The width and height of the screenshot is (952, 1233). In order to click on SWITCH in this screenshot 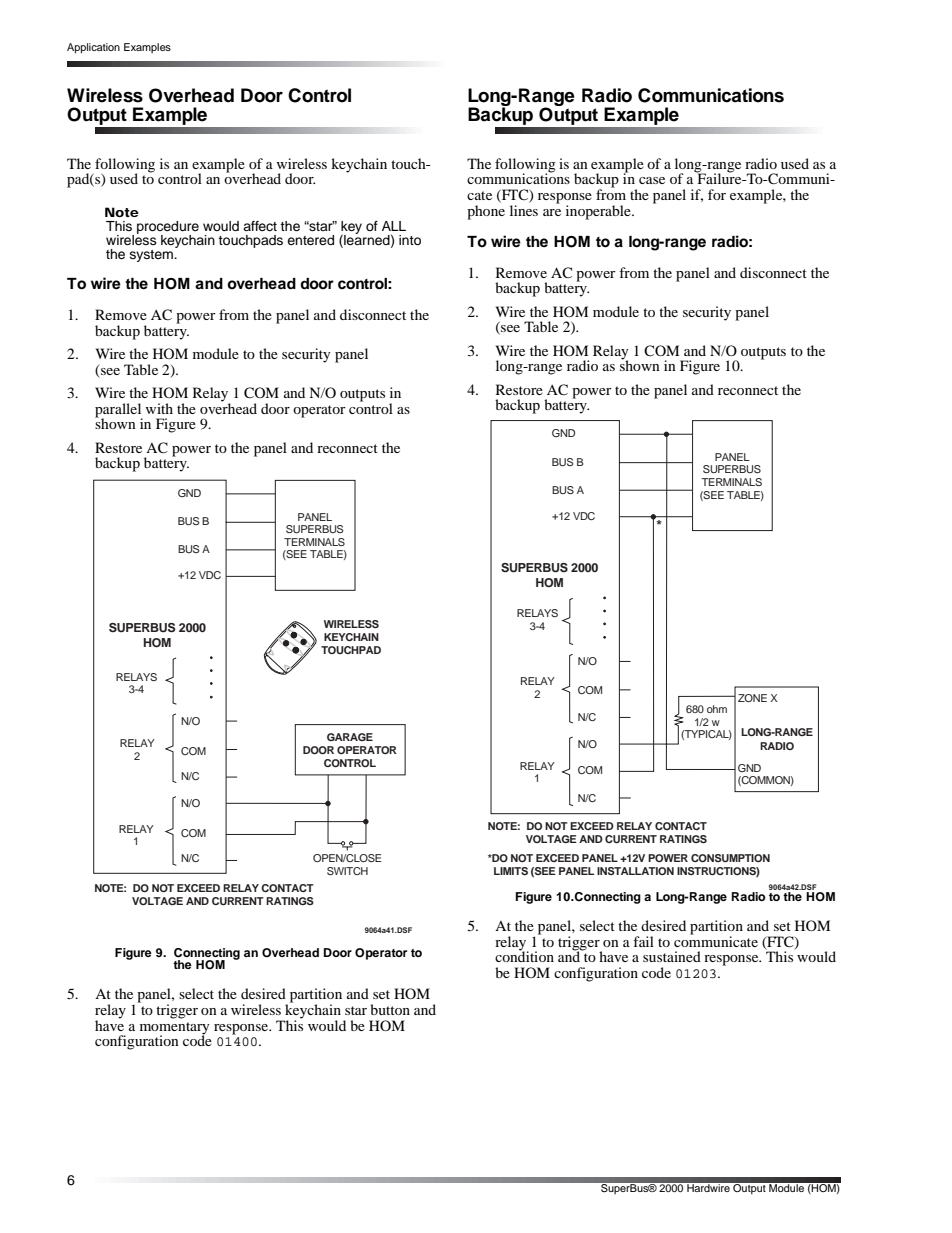, I will do `click(347, 871)`.
